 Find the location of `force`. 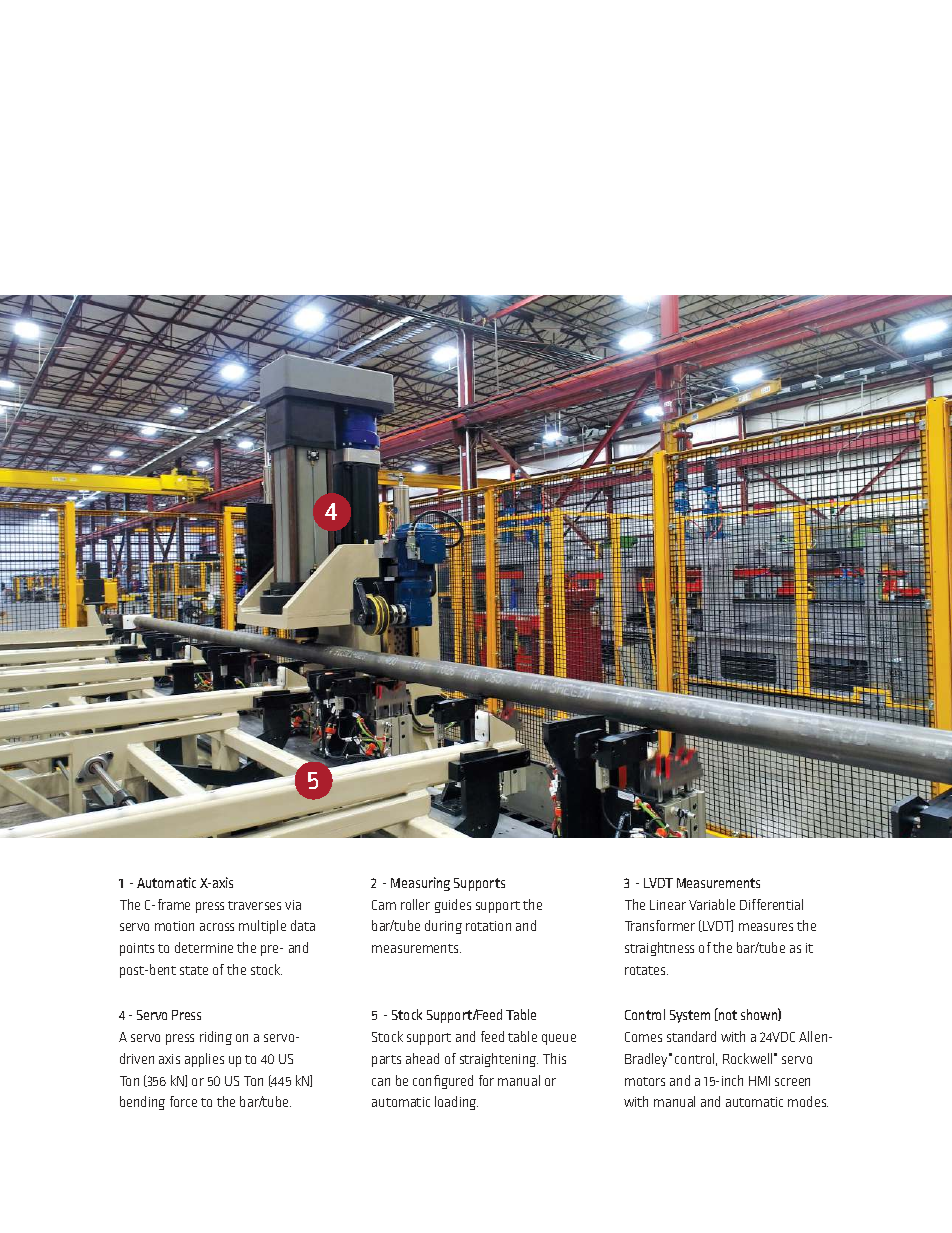

force is located at coordinates (183, 1101).
